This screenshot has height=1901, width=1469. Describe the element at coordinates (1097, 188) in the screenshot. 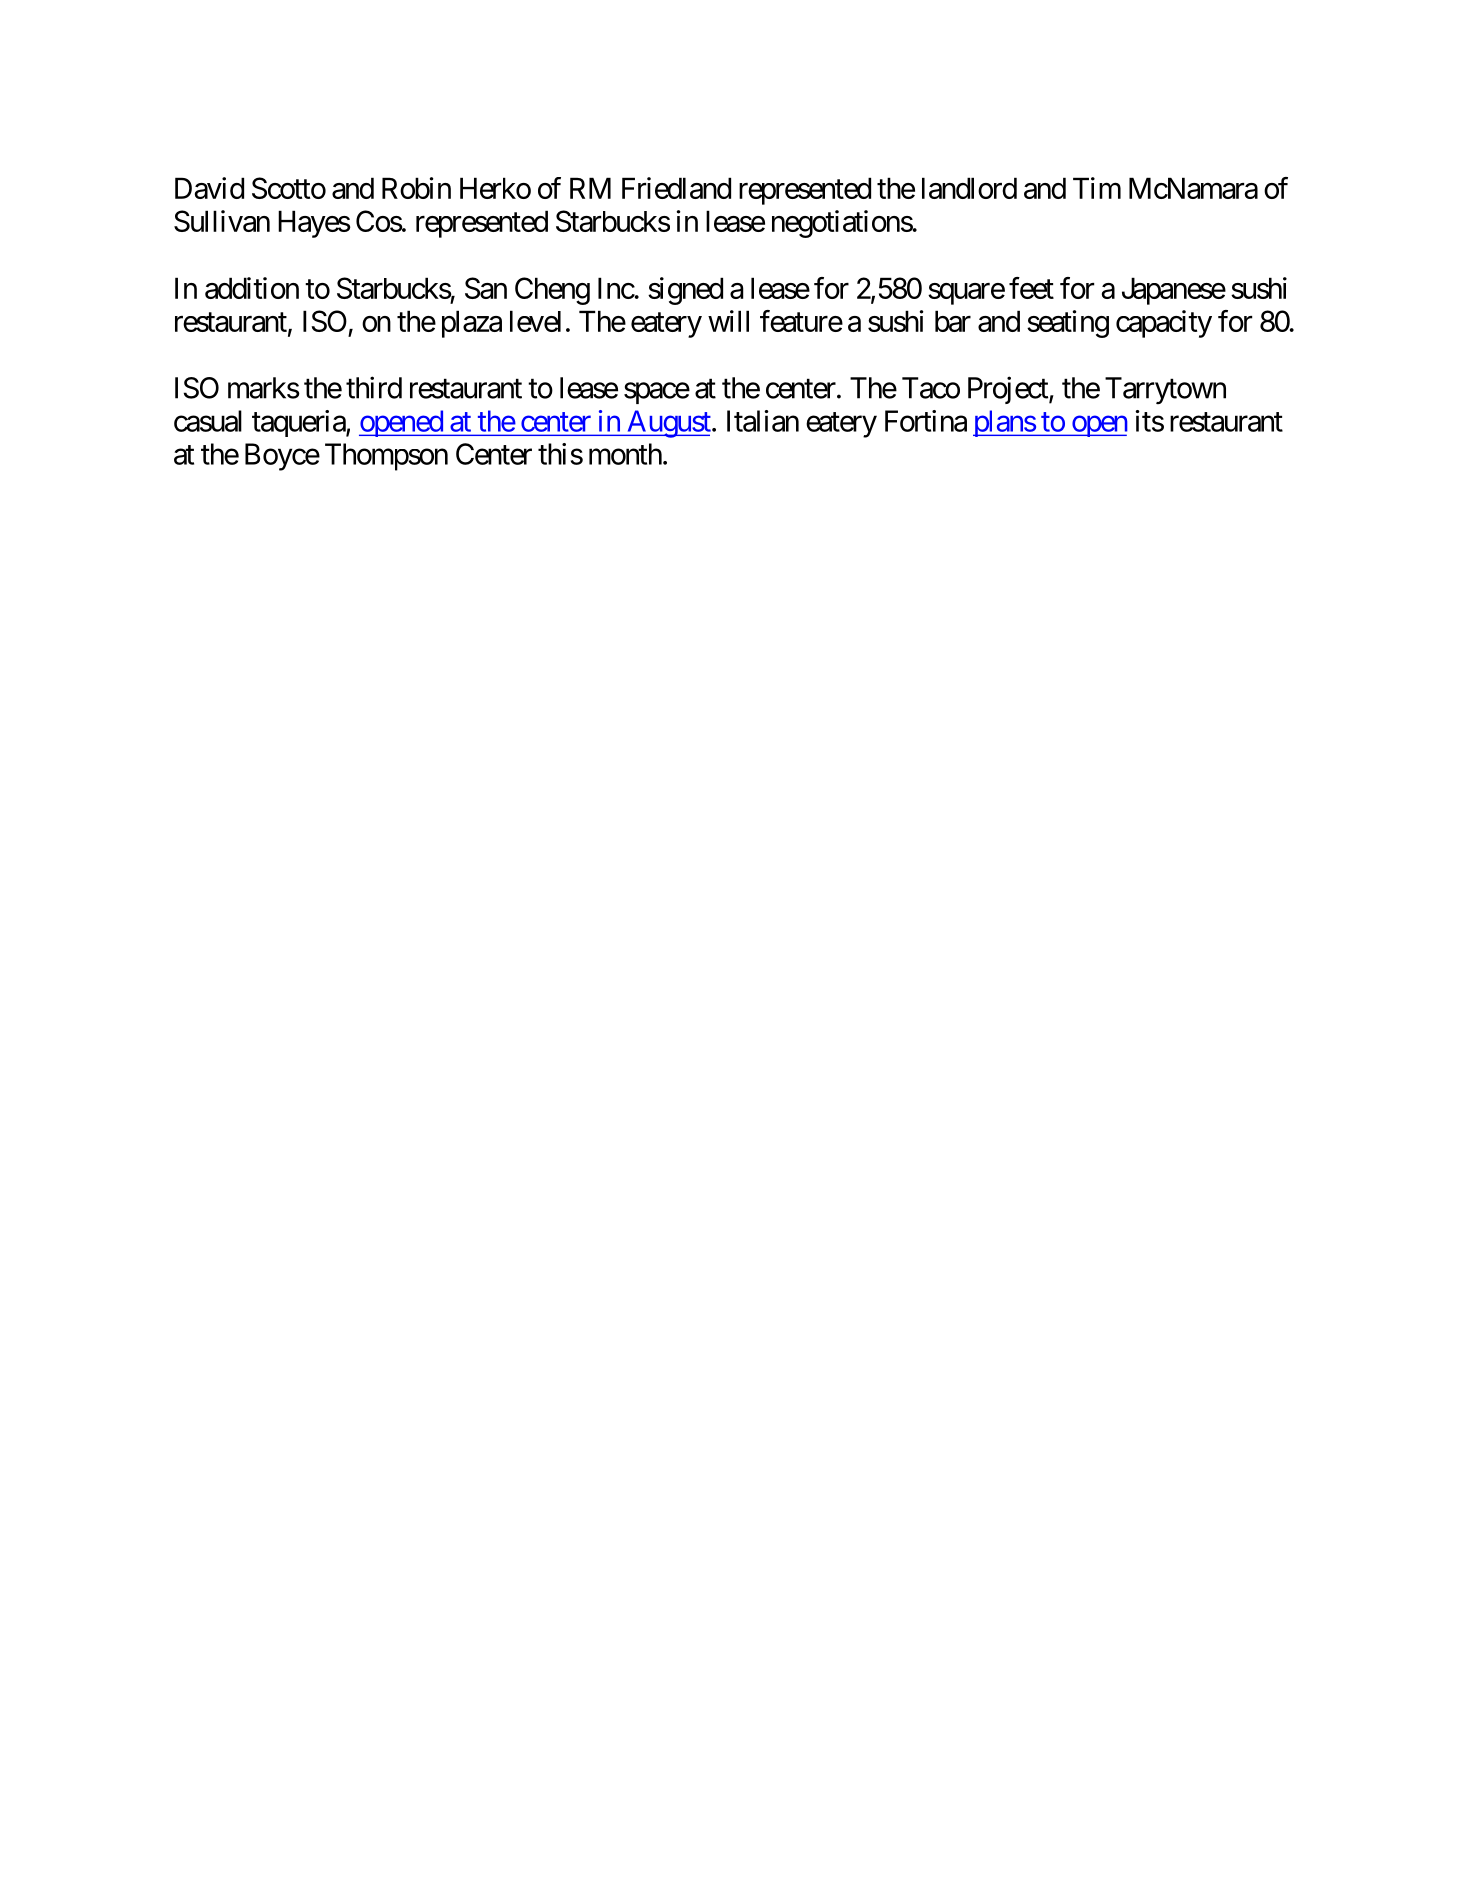

I see `Tim` at that location.
